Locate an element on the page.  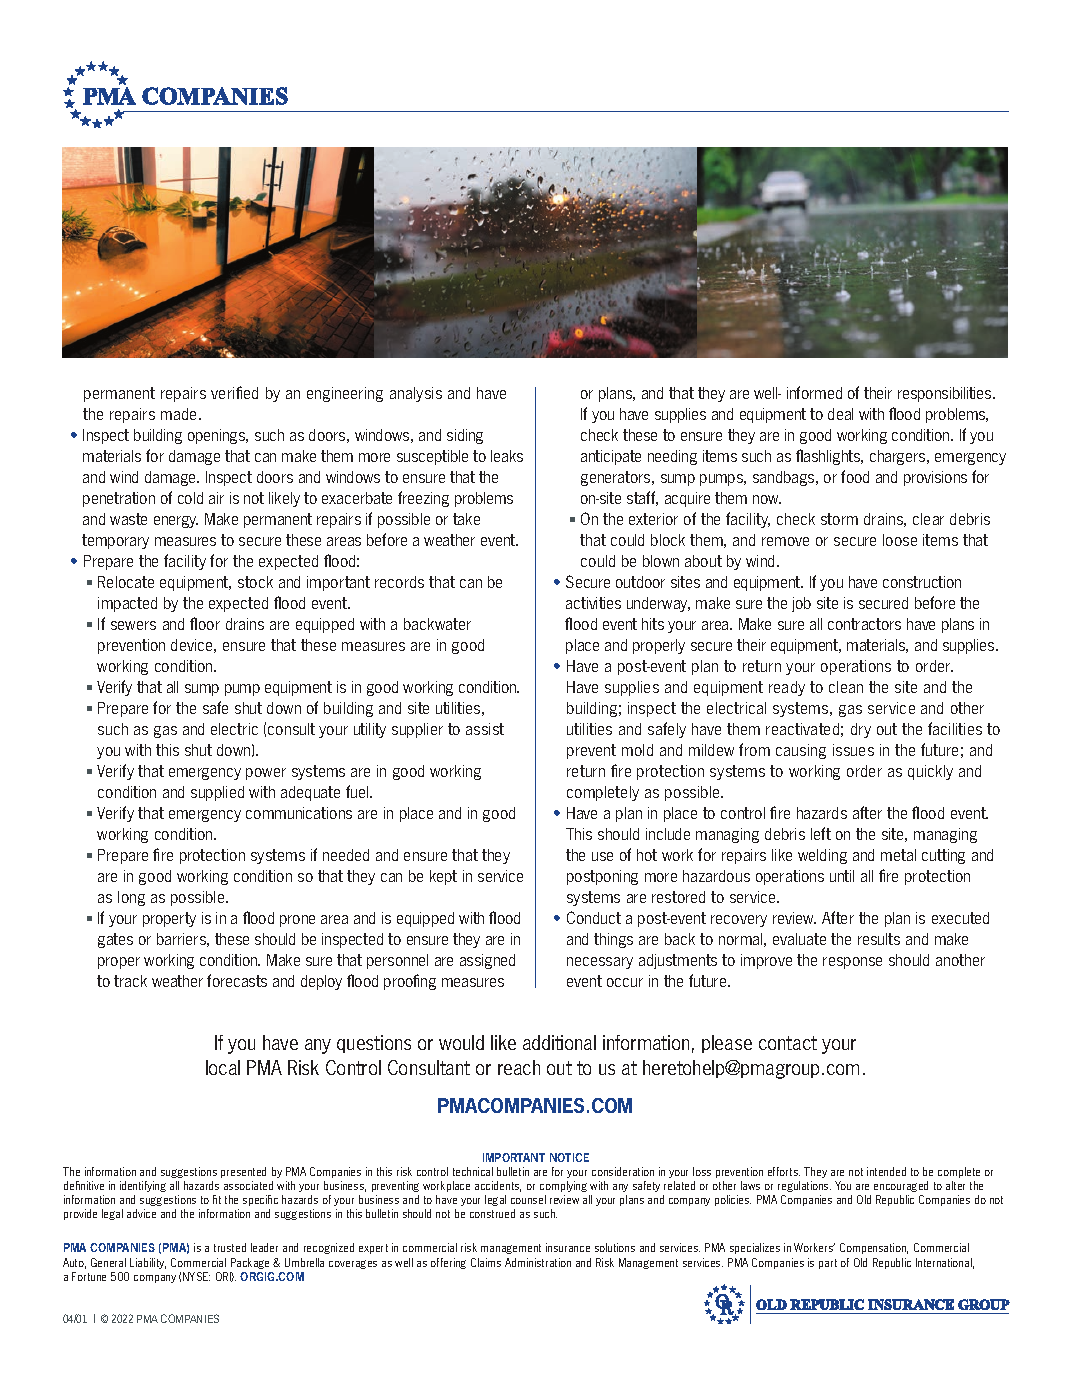
Conduct is located at coordinates (594, 917).
